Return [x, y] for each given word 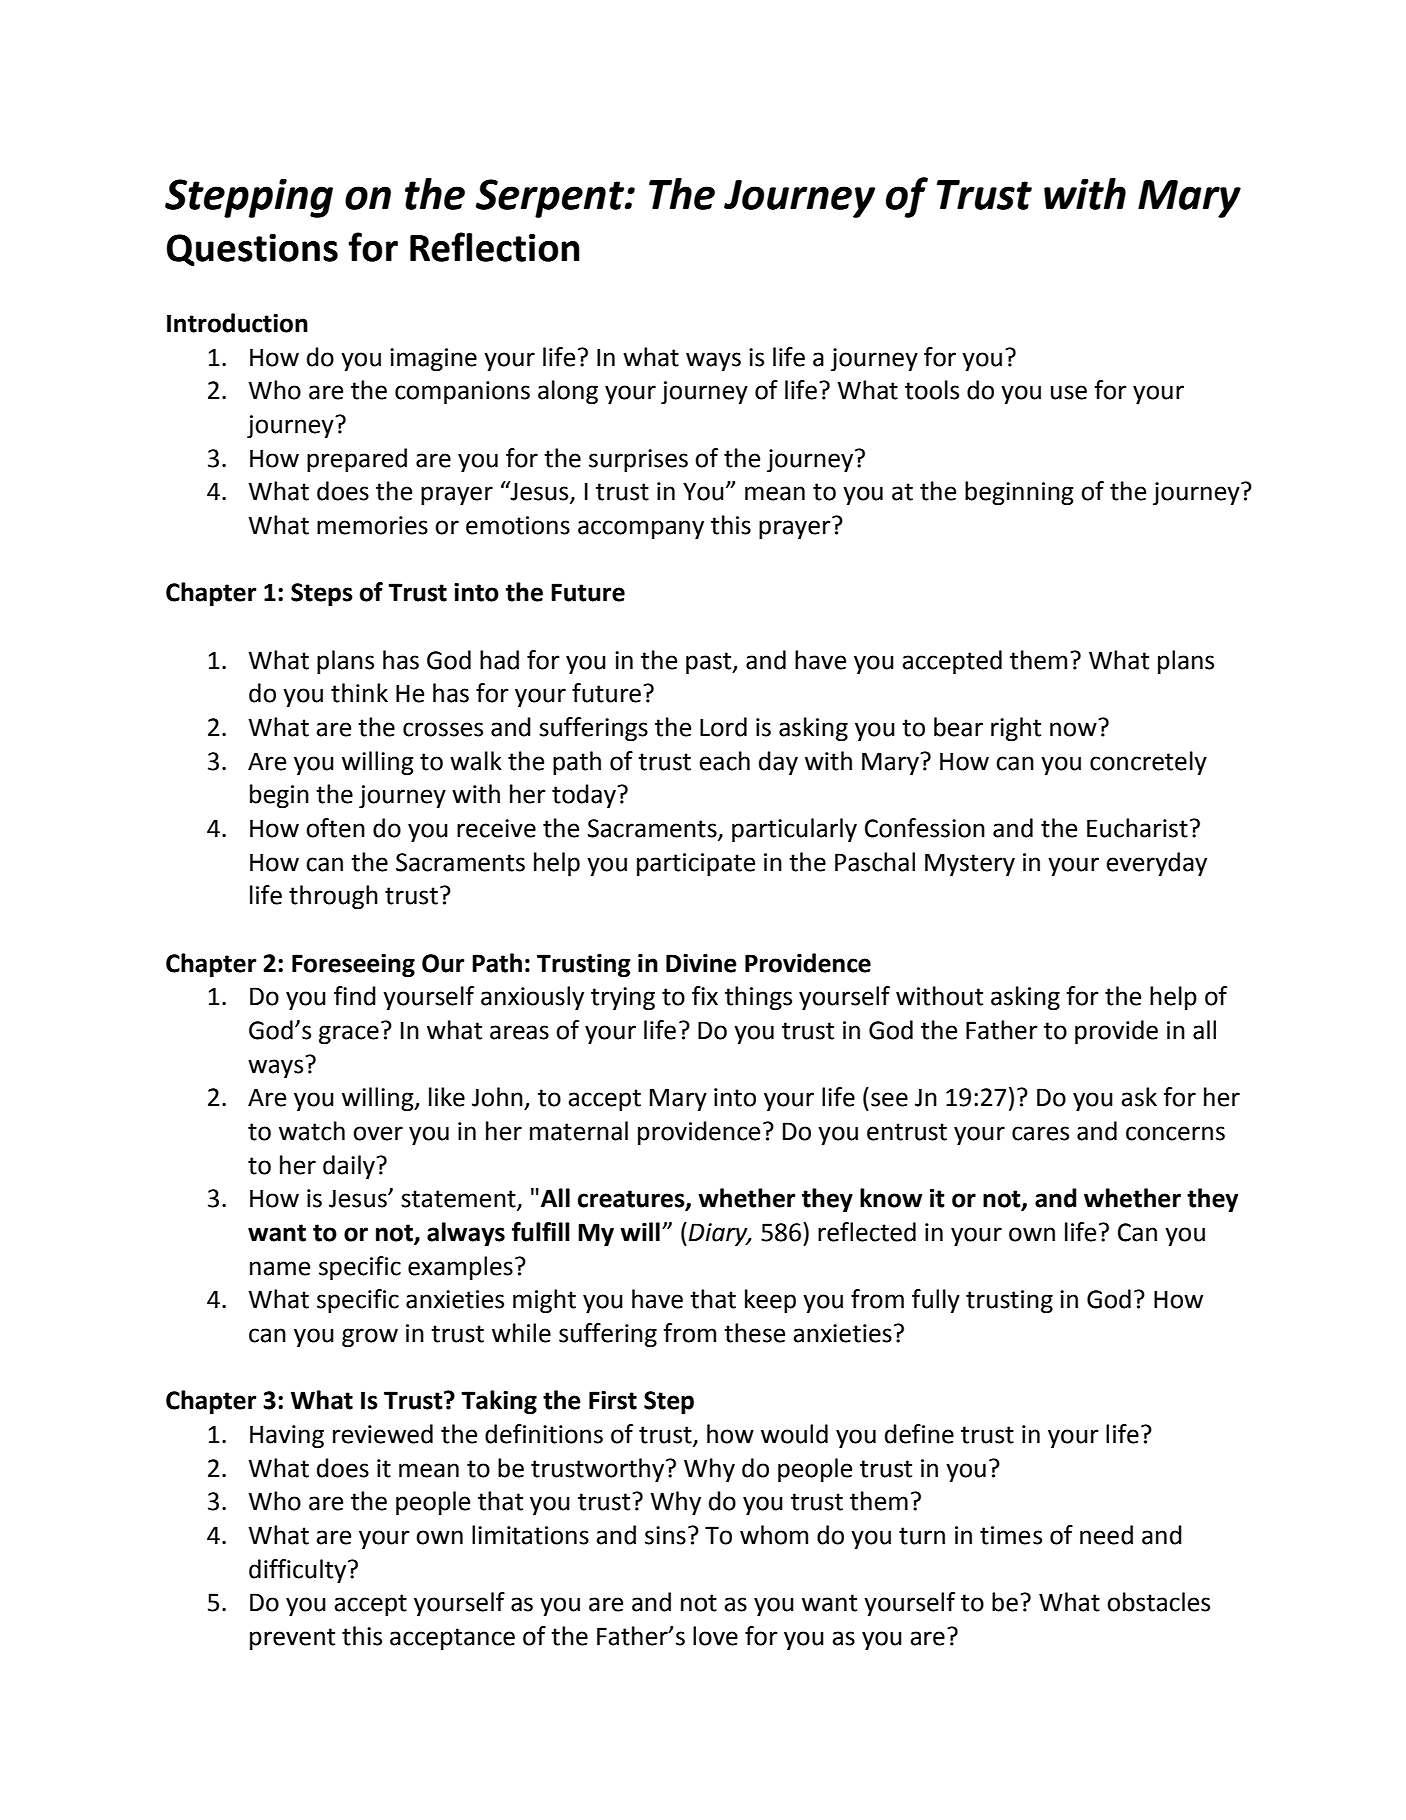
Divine [701, 963]
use [1069, 392]
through [333, 897]
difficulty [299, 1571]
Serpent [551, 198]
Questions [252, 250]
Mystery [970, 864]
